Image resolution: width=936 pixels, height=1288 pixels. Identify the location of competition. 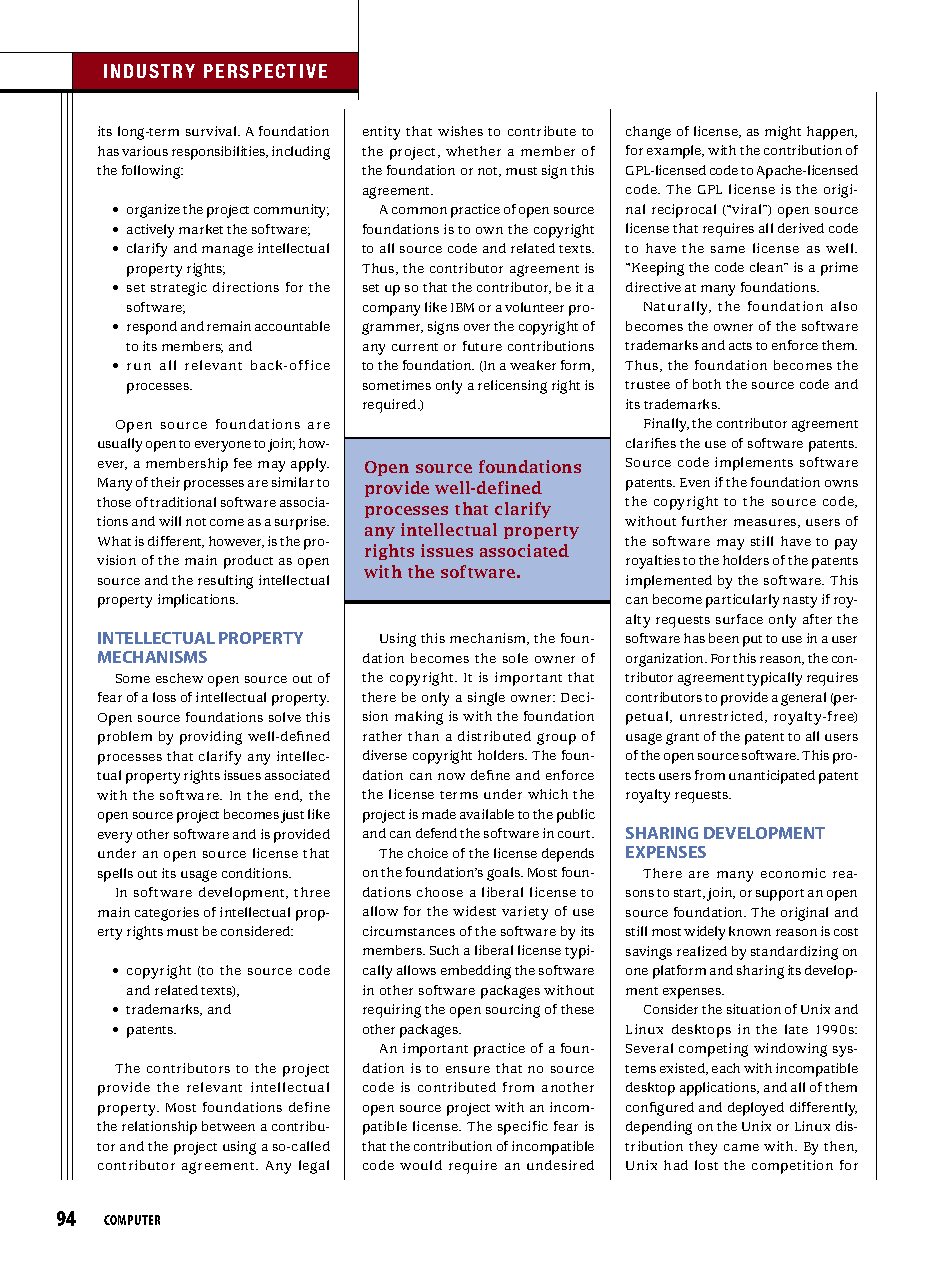
(792, 1167).
